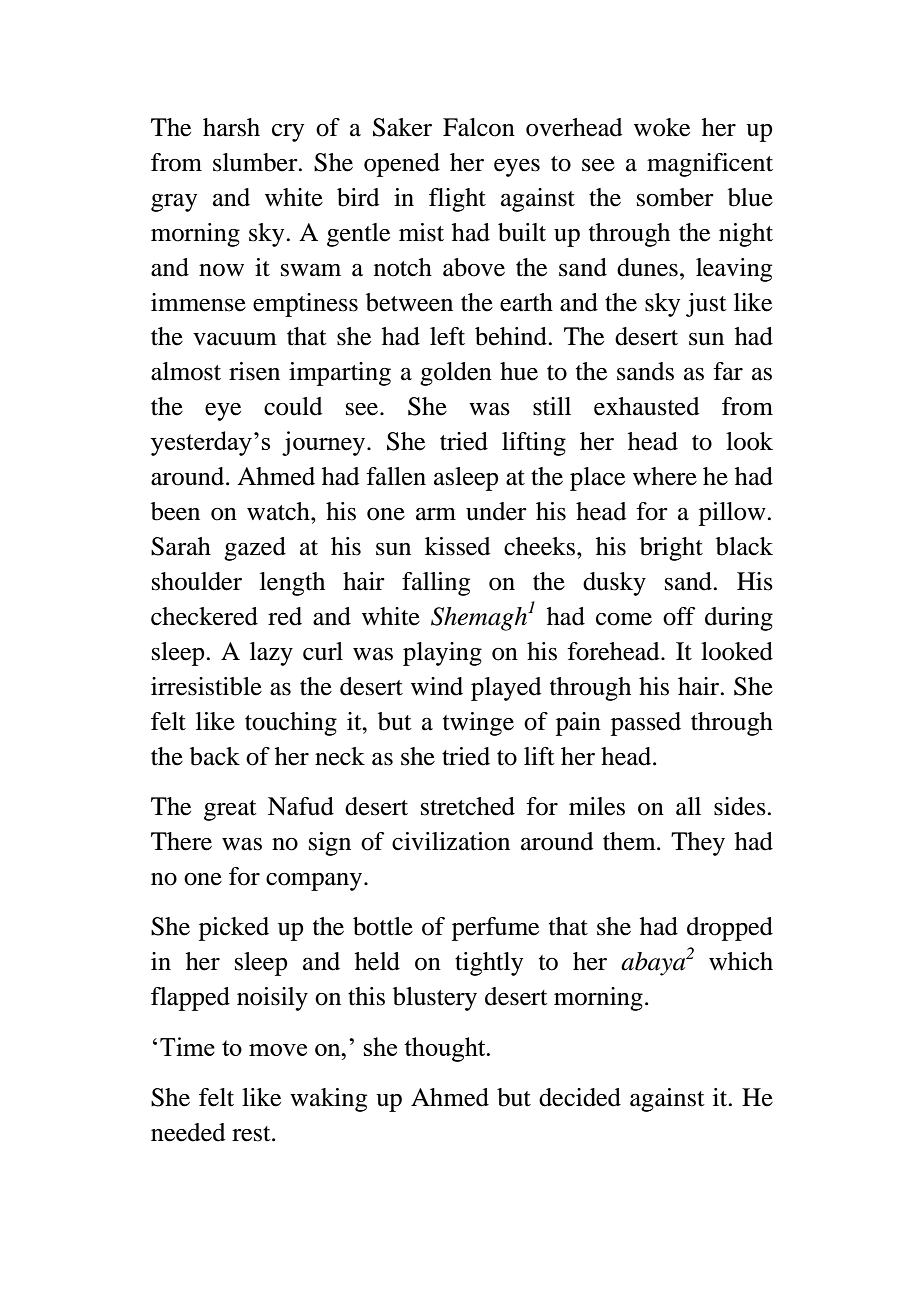  What do you see at coordinates (230, 810) in the page?
I see `great` at bounding box center [230, 810].
